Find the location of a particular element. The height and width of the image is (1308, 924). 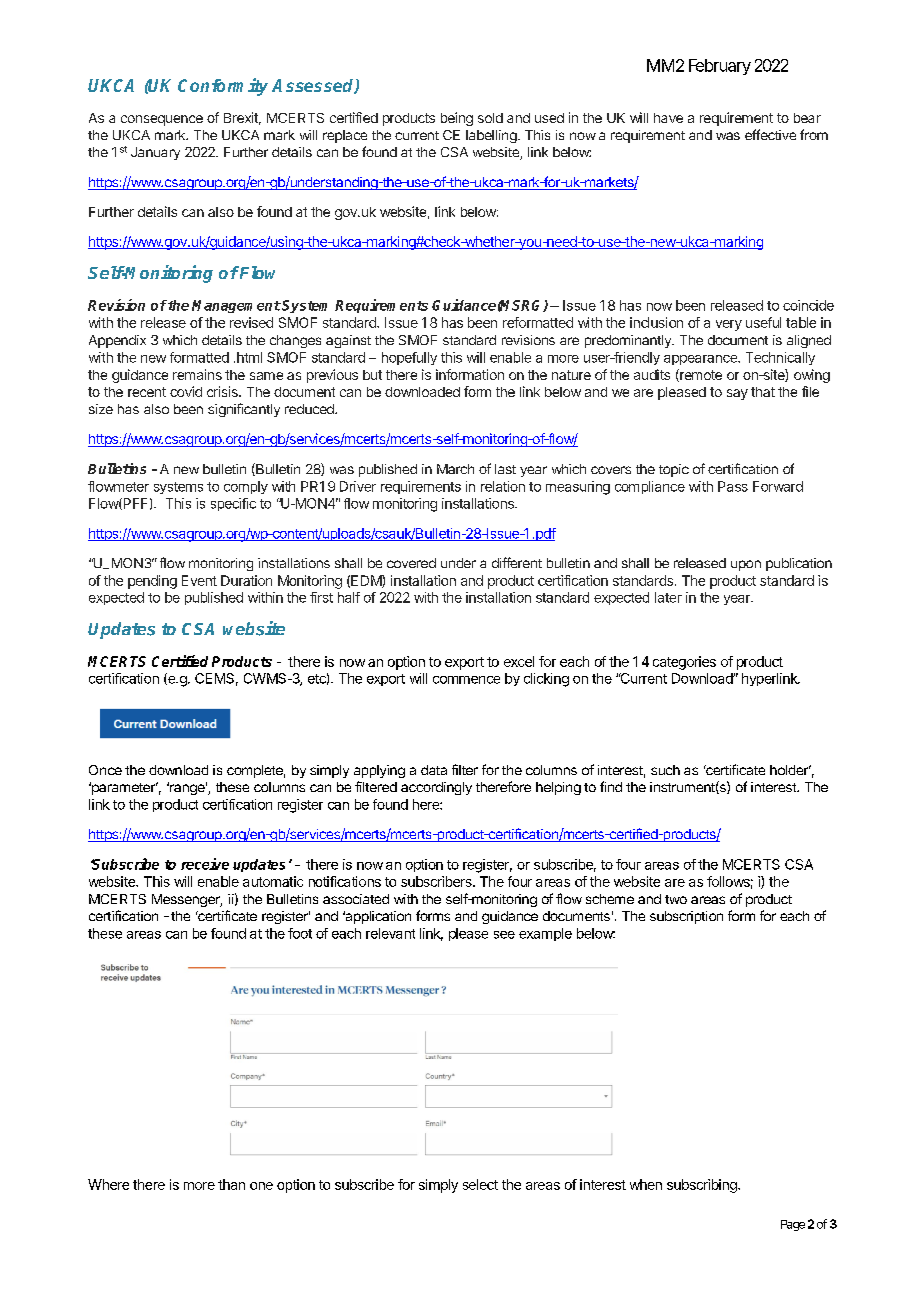

select is located at coordinates (480, 1184).
